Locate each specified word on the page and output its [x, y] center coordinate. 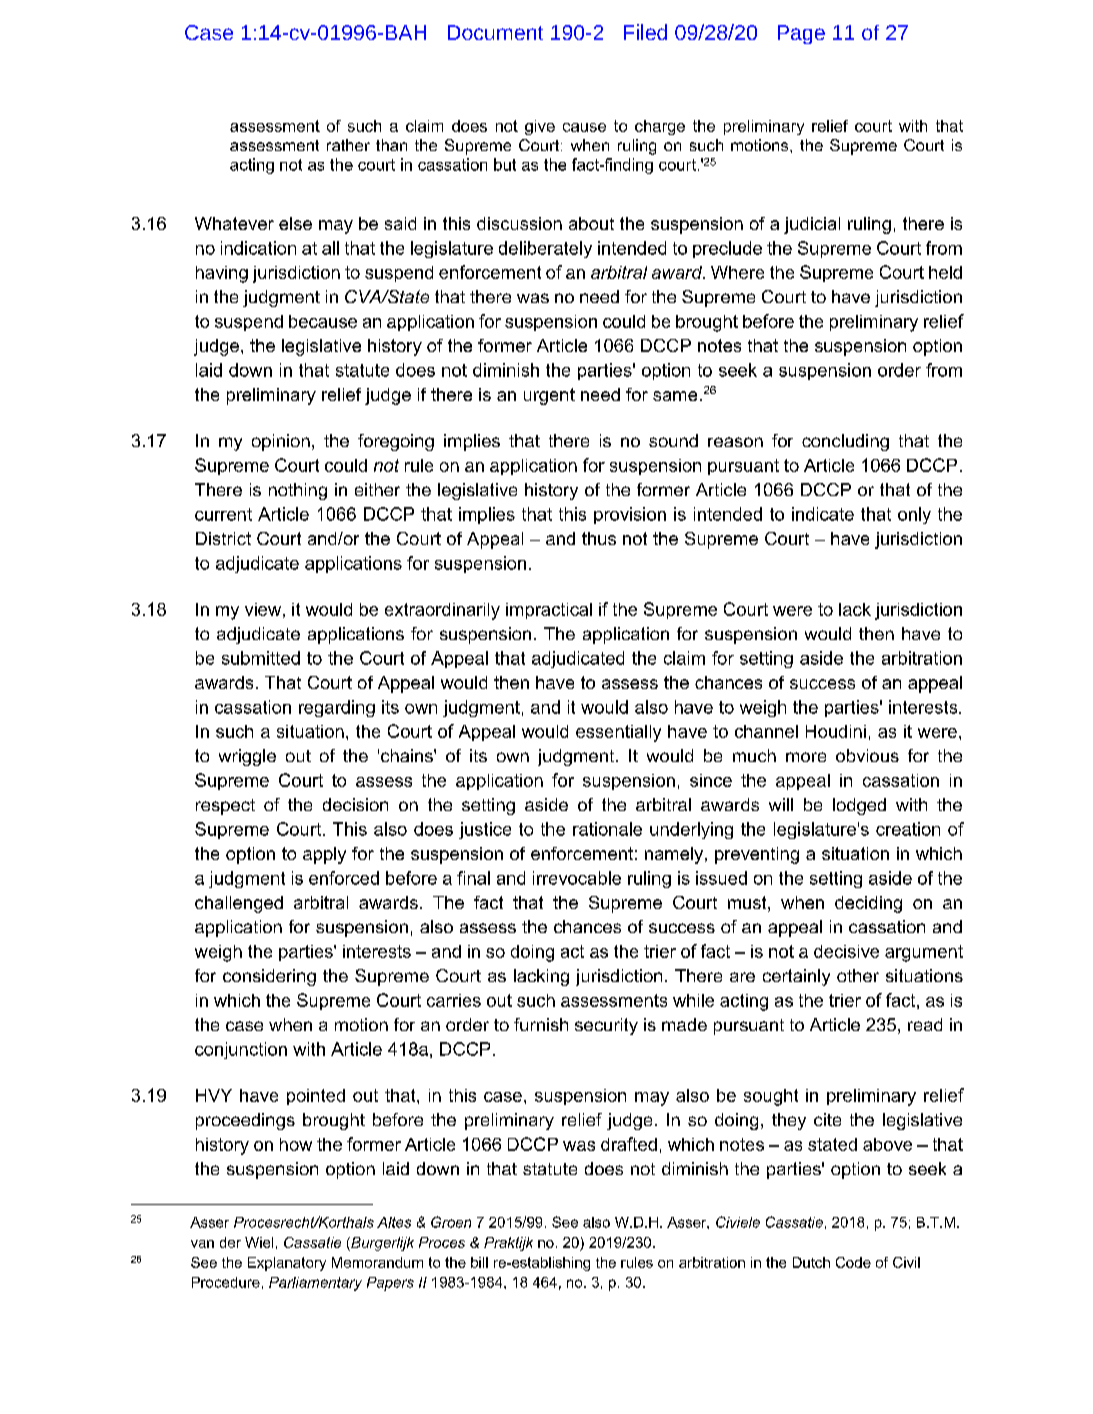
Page [801, 34]
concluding [845, 442]
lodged [859, 806]
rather [348, 145]
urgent [549, 396]
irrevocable [577, 878]
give [540, 127]
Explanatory [287, 1264]
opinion [281, 442]
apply [324, 855]
